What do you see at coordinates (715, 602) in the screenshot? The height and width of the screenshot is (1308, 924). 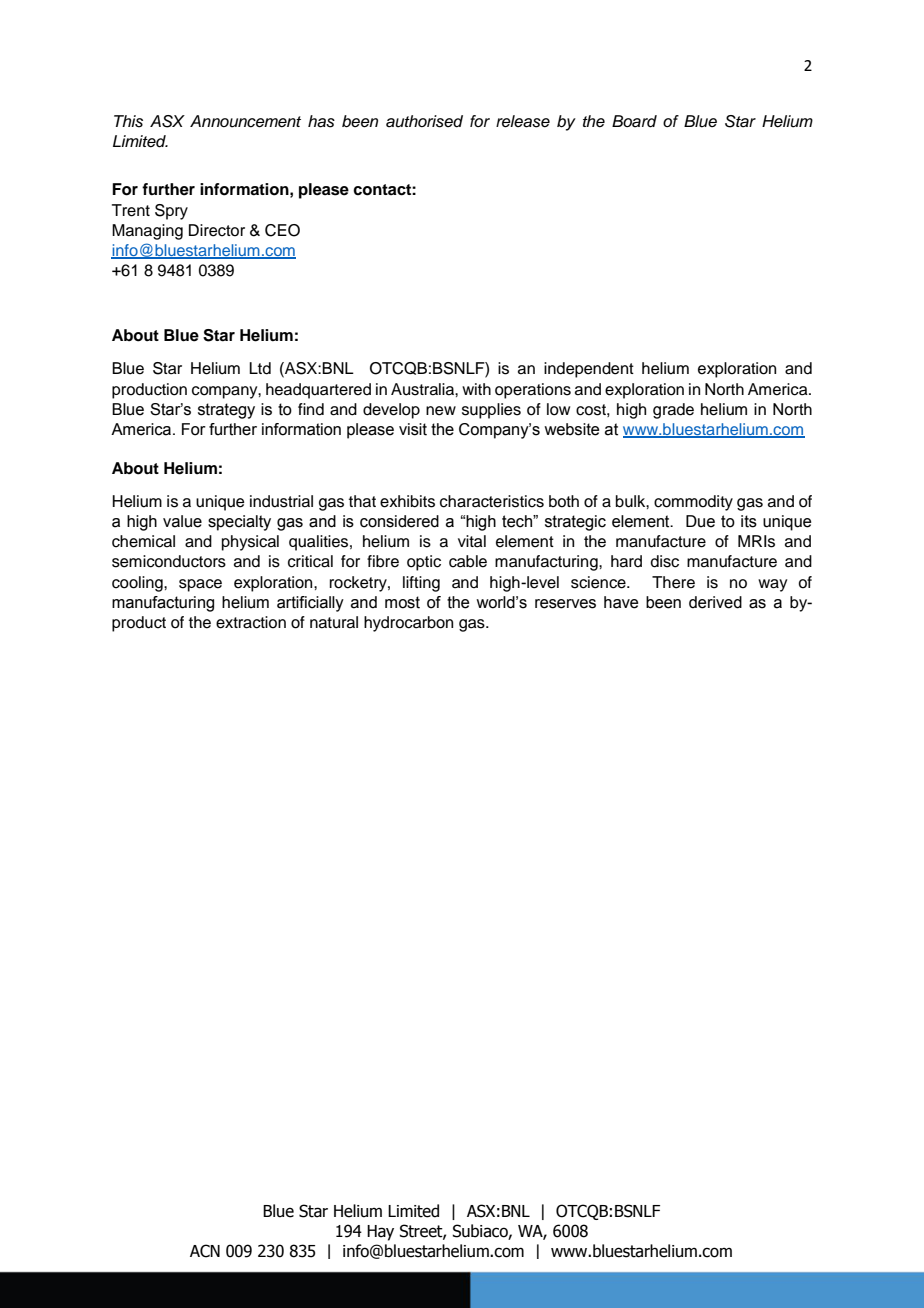 I see `derived` at bounding box center [715, 602].
